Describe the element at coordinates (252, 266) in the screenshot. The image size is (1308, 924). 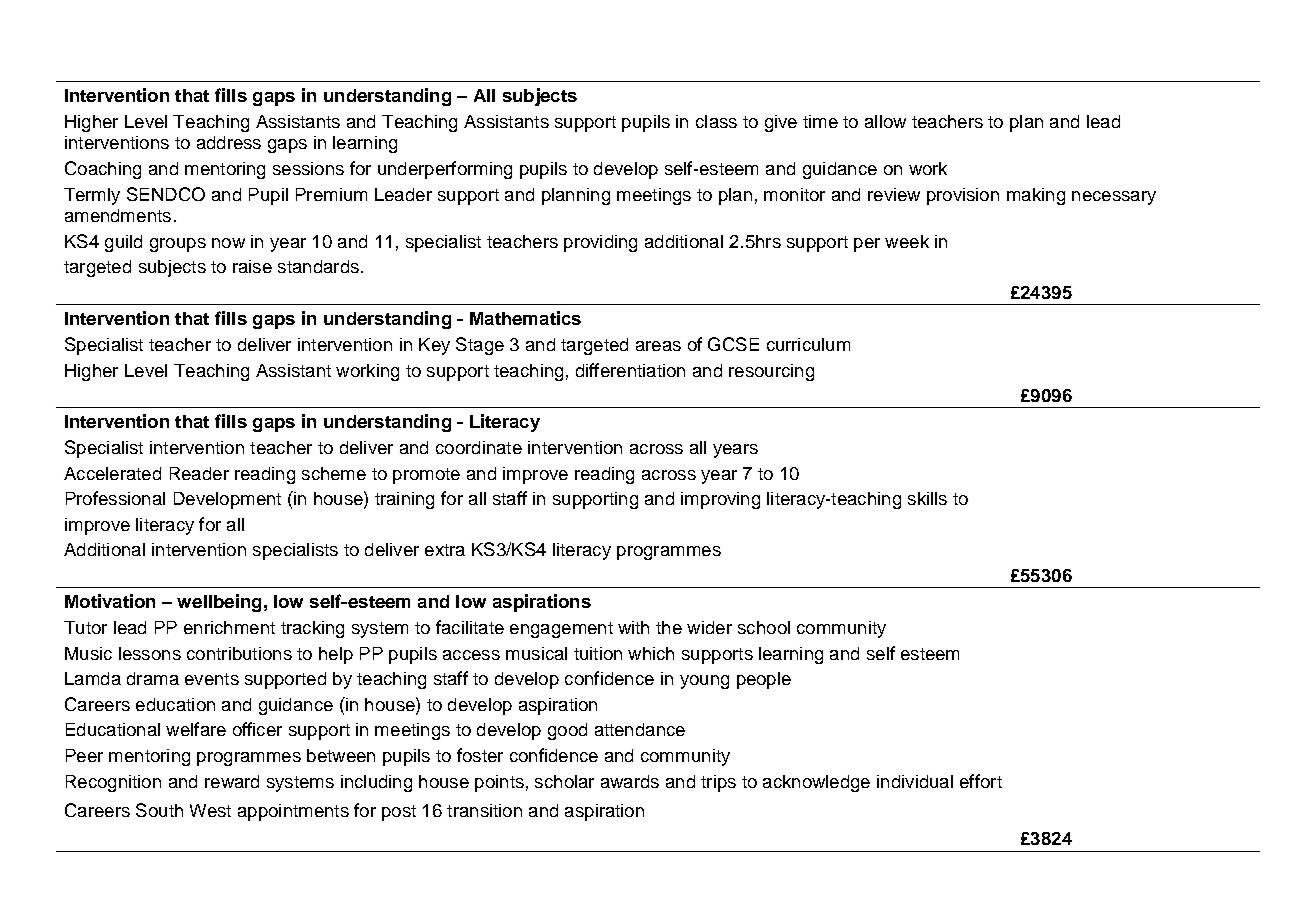
I see `raise` at that location.
